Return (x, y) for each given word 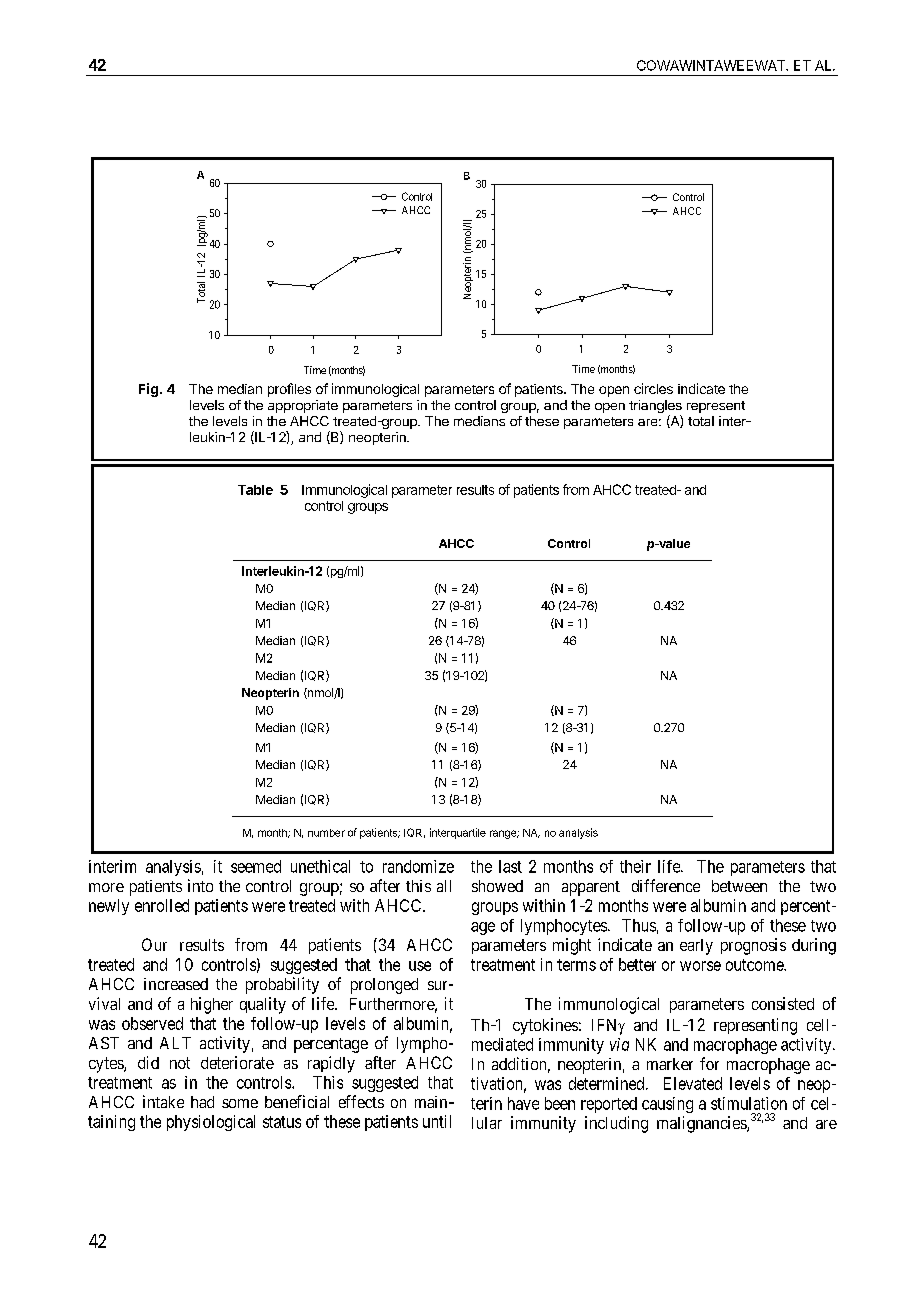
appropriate (303, 406)
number (326, 833)
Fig (148, 390)
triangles (655, 408)
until (437, 1121)
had (202, 1102)
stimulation (749, 1103)
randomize (418, 866)
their (635, 866)
